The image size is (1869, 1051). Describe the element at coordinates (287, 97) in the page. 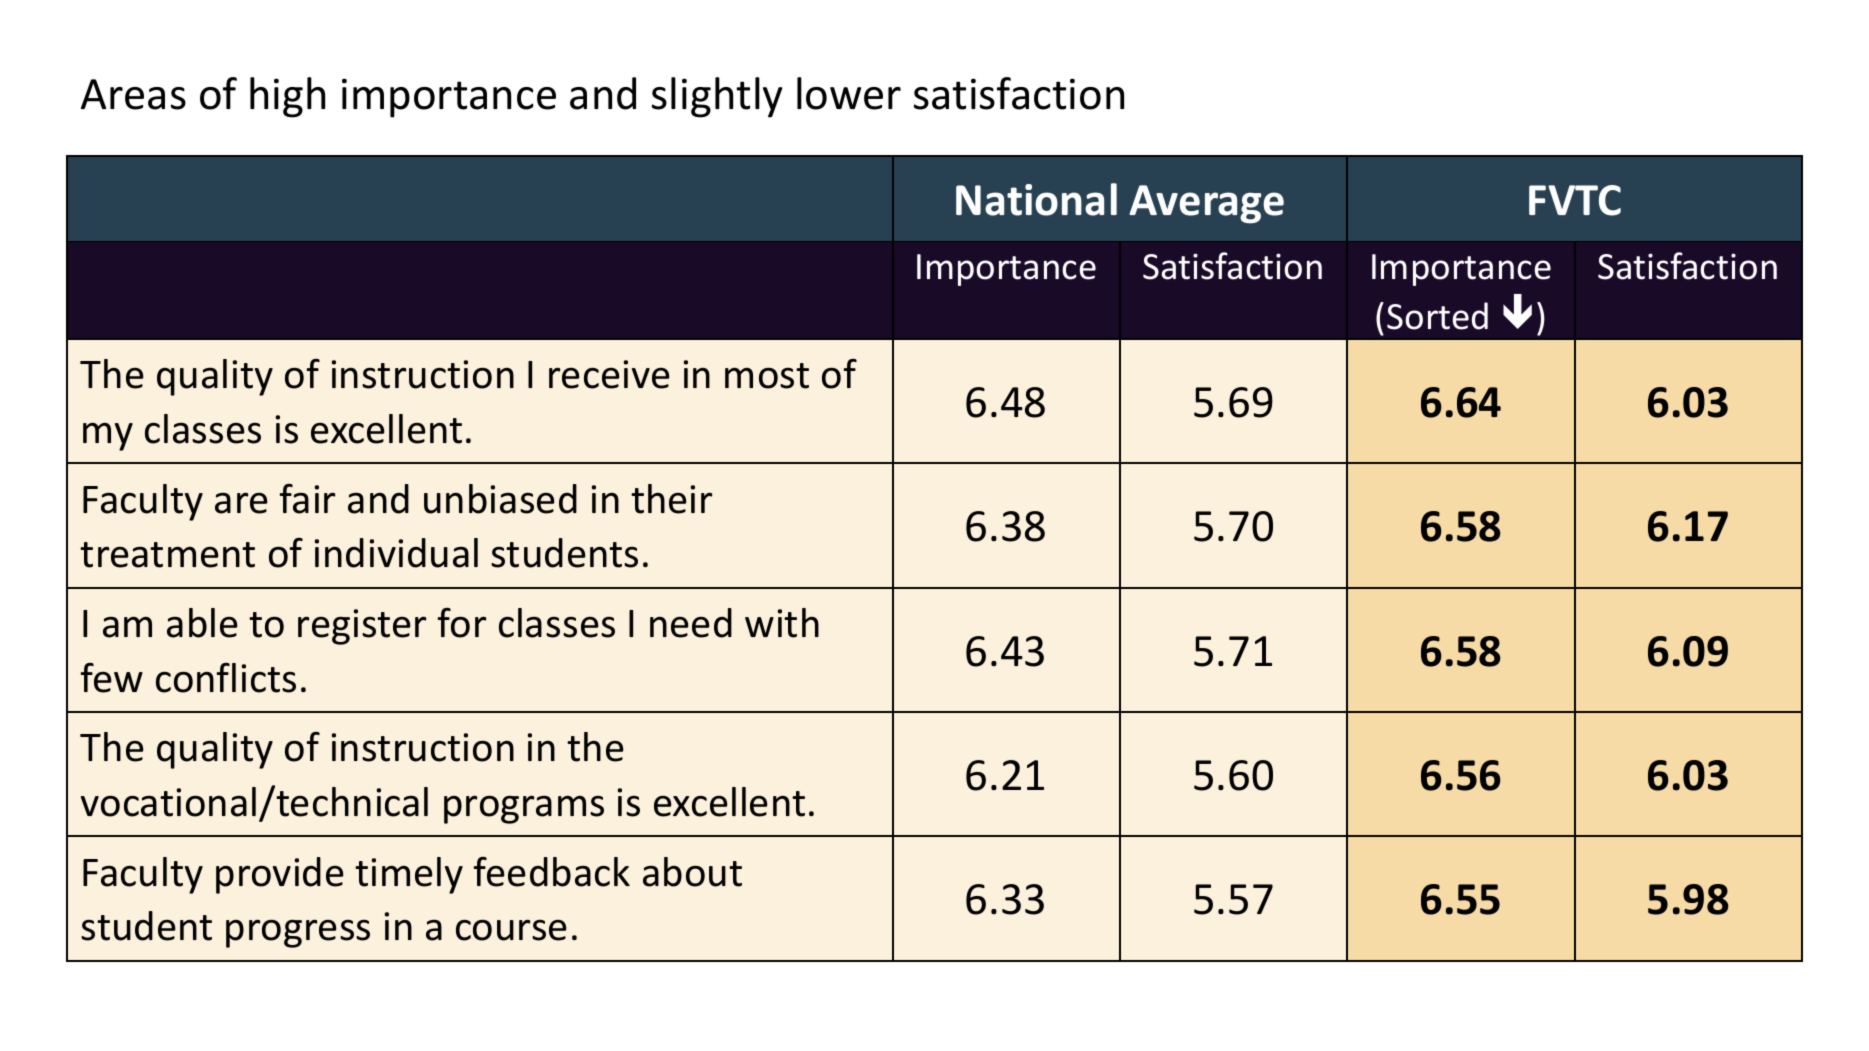

I see `high` at that location.
